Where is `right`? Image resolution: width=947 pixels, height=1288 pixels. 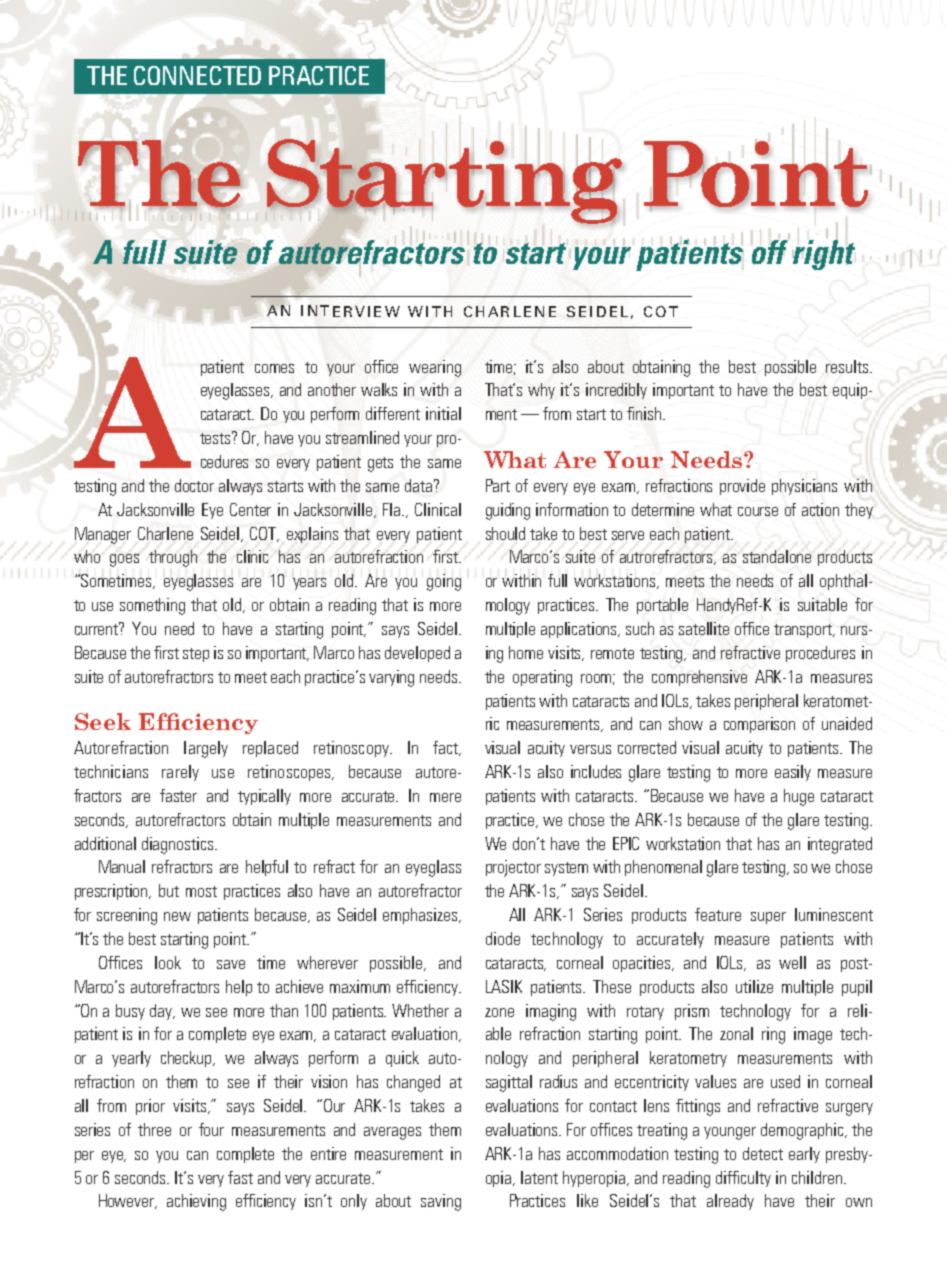
right is located at coordinates (824, 254).
